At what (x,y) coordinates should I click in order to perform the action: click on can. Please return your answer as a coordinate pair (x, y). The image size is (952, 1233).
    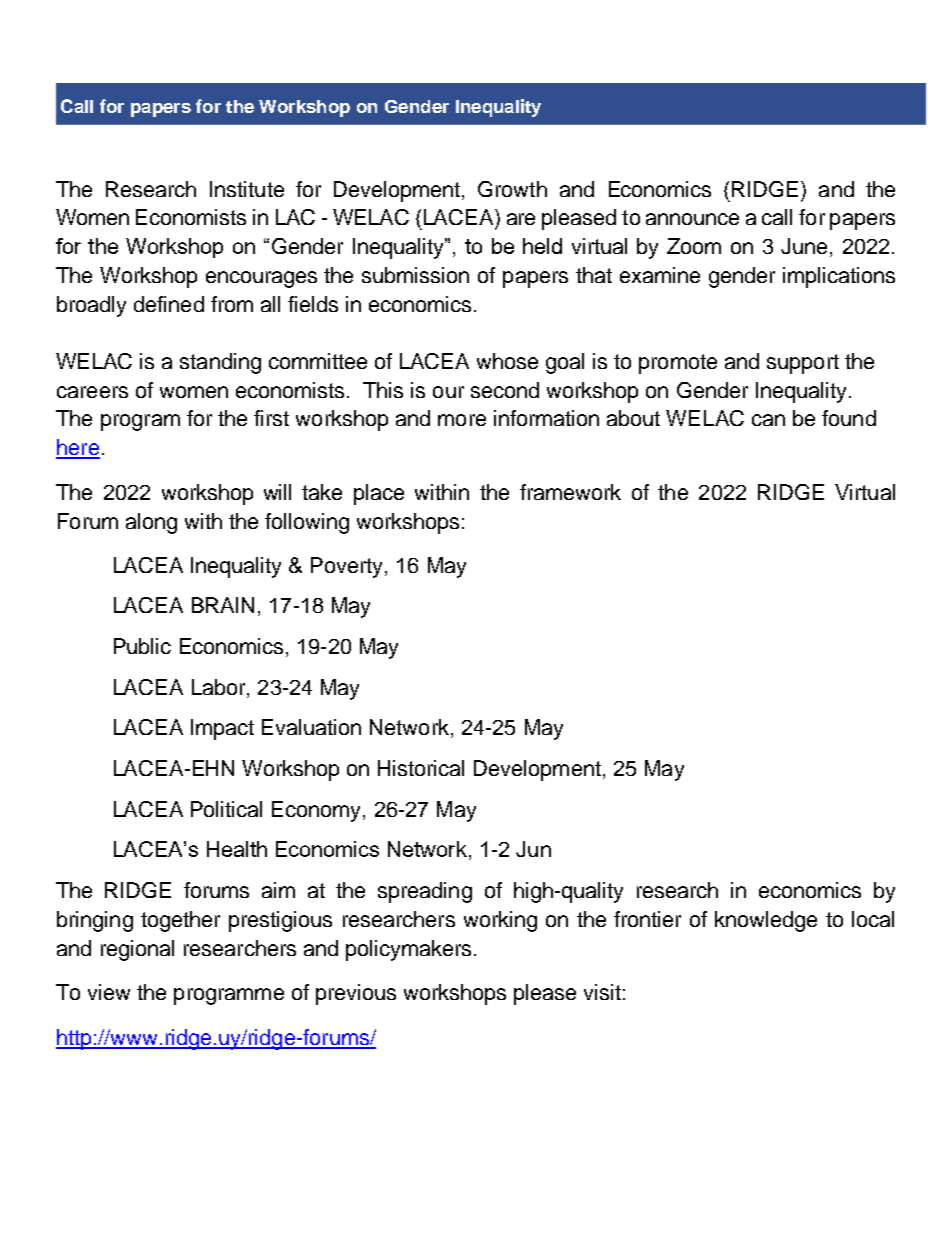
    Looking at the image, I should click on (768, 420).
